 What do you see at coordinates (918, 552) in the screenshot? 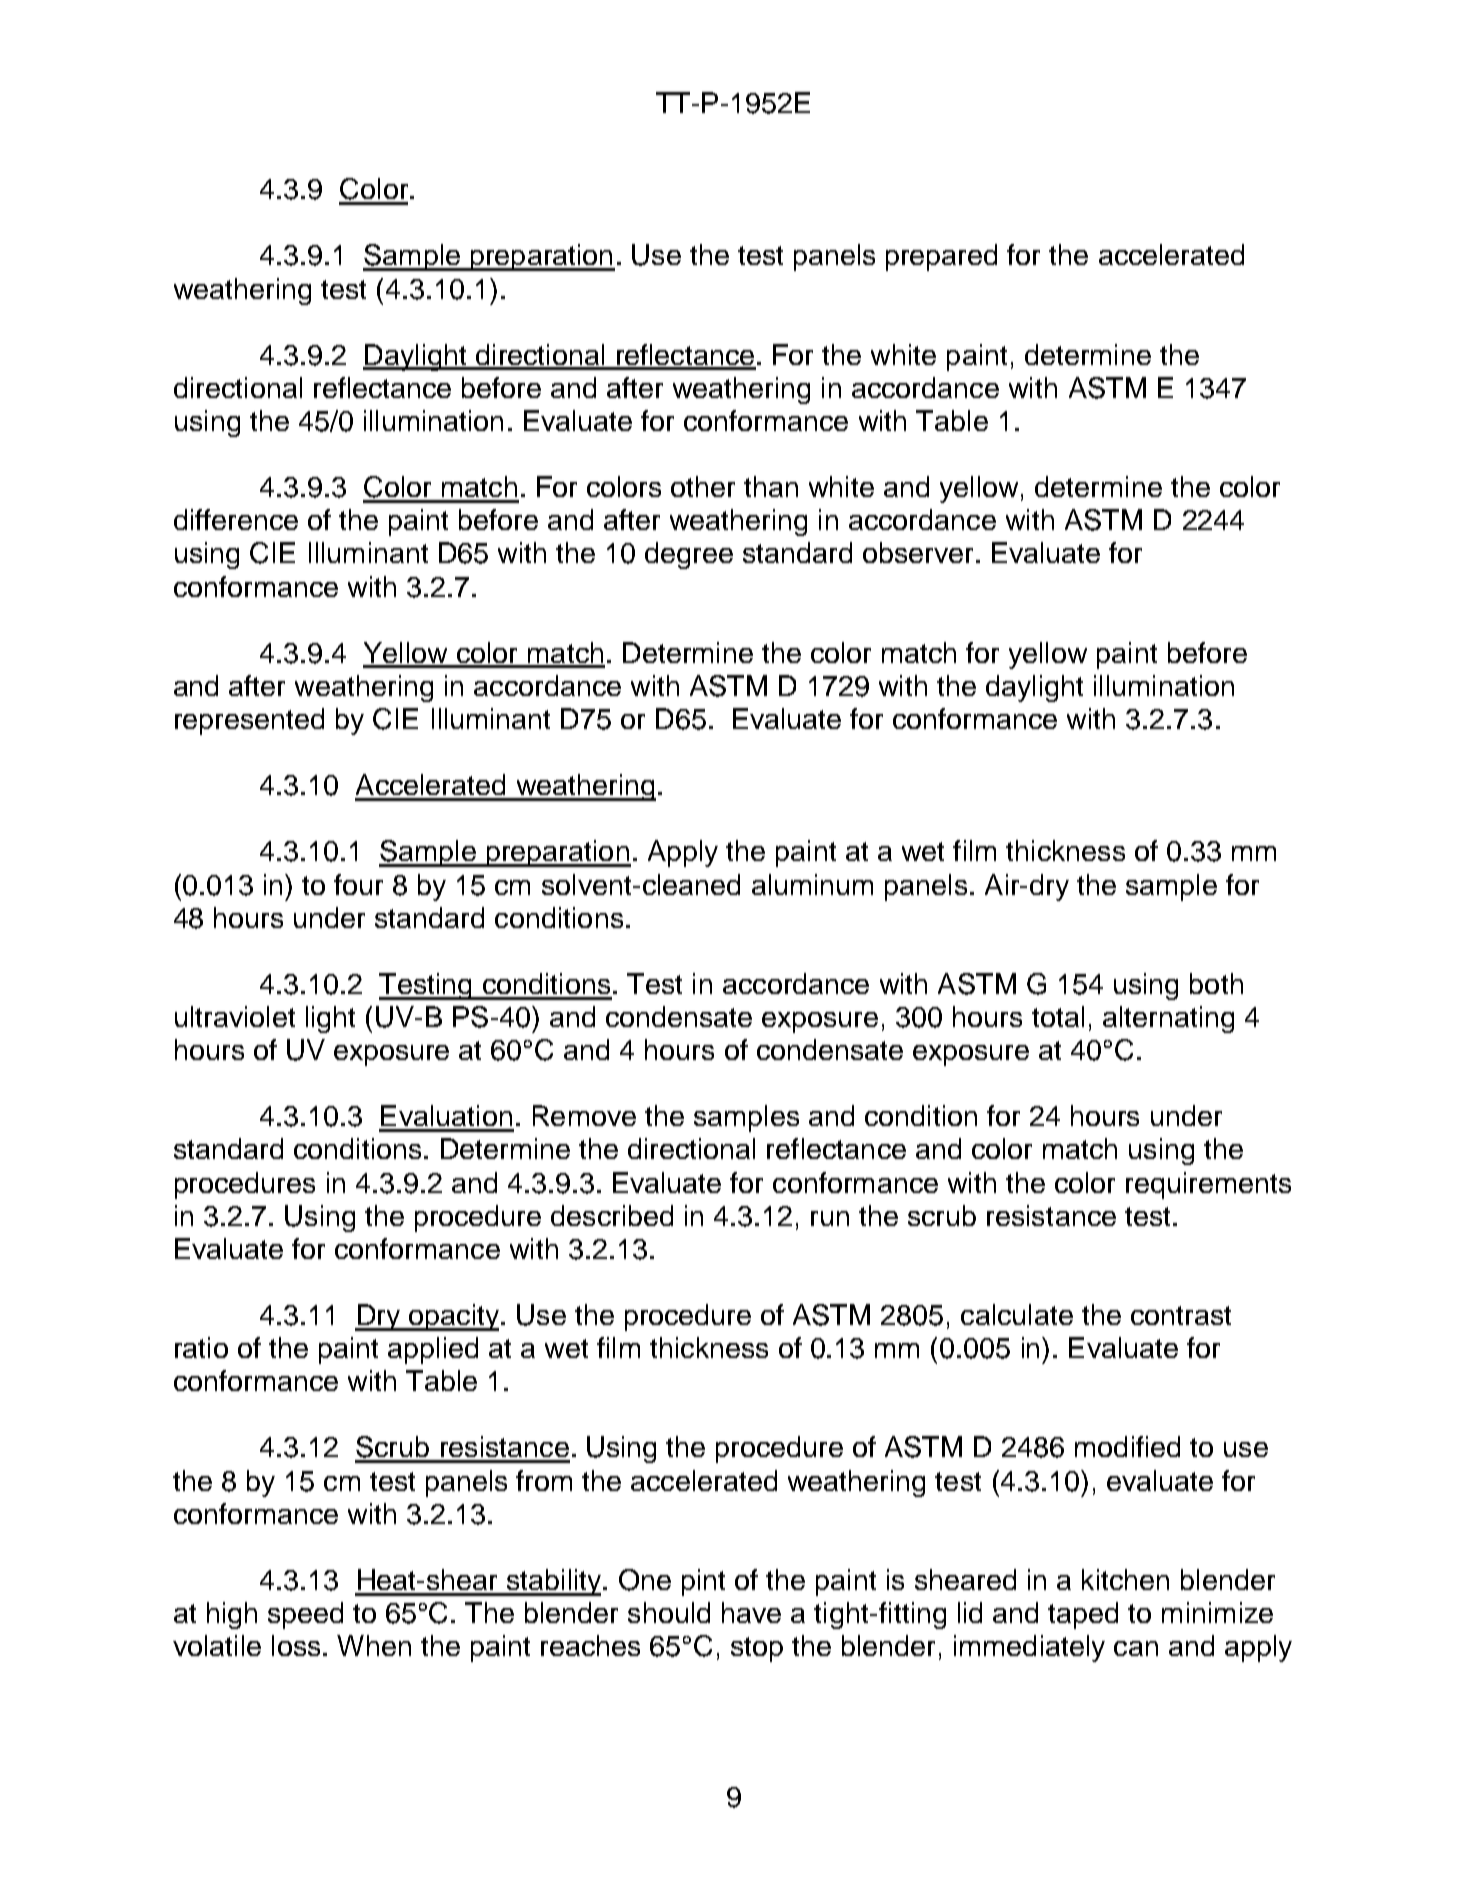
I see `observer` at bounding box center [918, 552].
